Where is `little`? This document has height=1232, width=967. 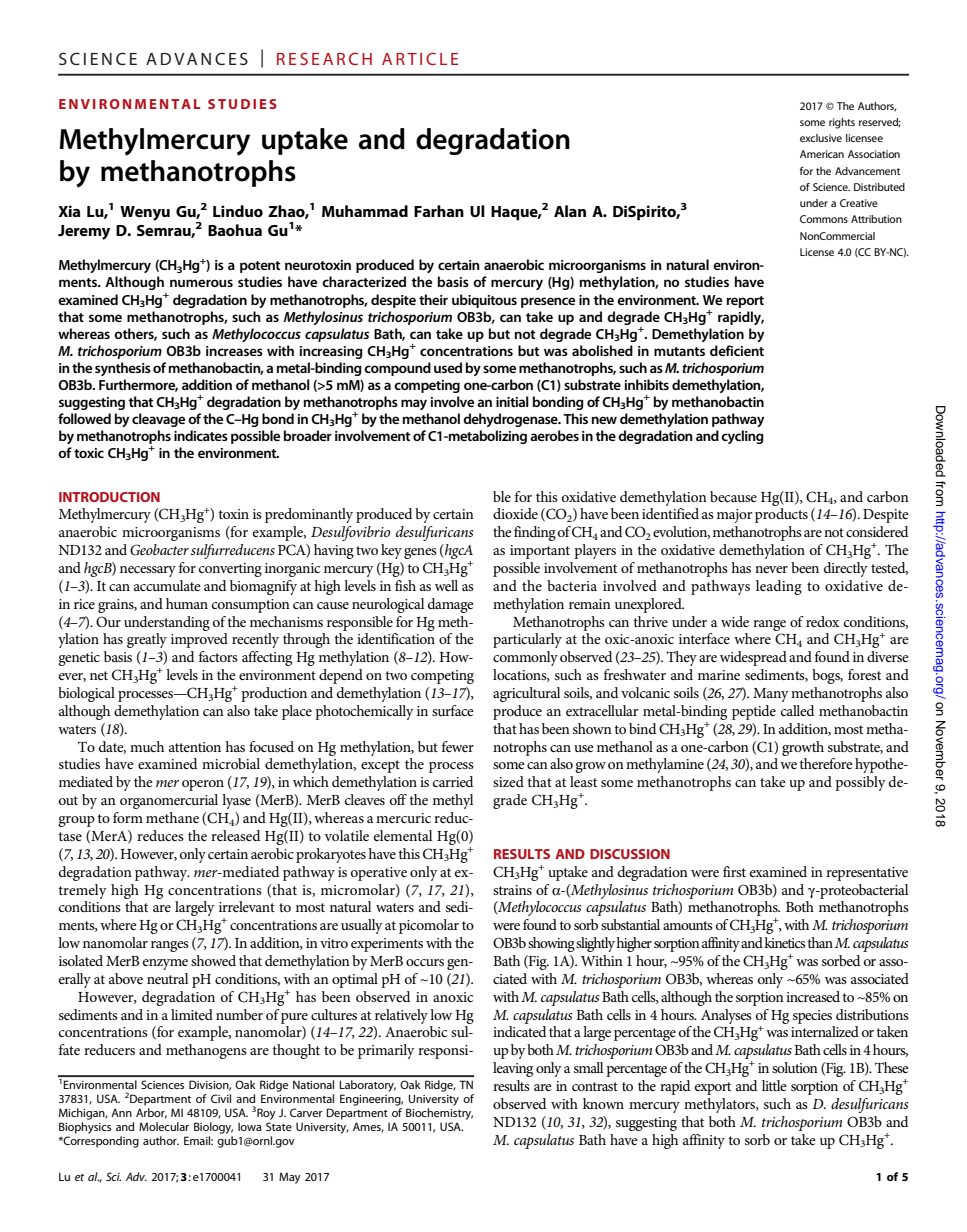 little is located at coordinates (774, 1085).
